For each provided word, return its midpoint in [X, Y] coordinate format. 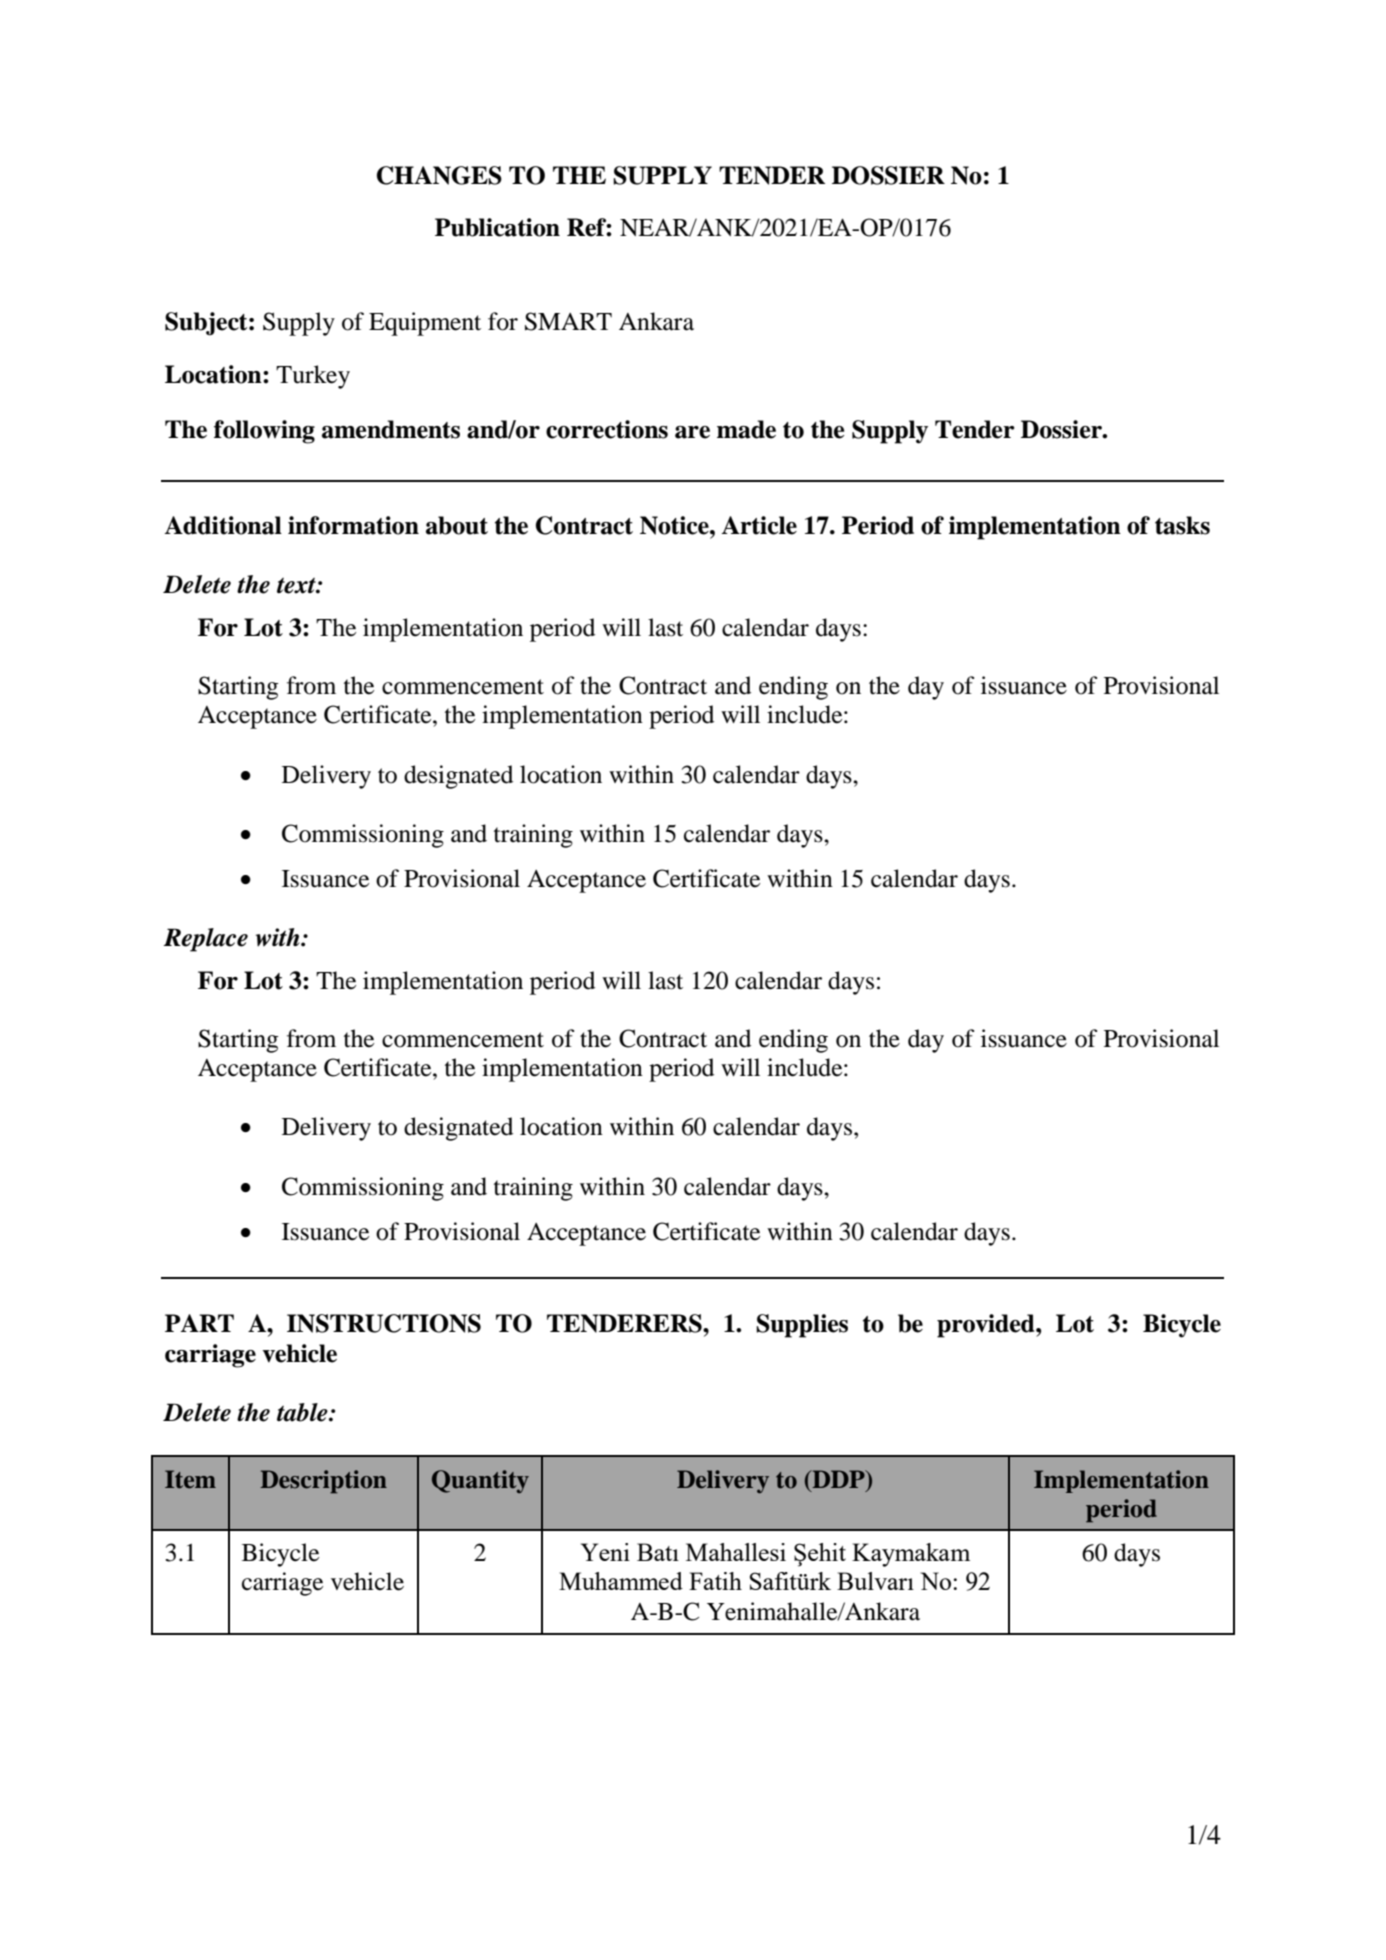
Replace [206, 940]
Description [323, 1482]
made [746, 429]
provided [987, 1326]
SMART [568, 321]
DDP [838, 1479]
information [353, 525]
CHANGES [439, 175]
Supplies [802, 1326]
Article [759, 525]
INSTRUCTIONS [384, 1323]
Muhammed [621, 1581]
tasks [1182, 525]
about [457, 525]
